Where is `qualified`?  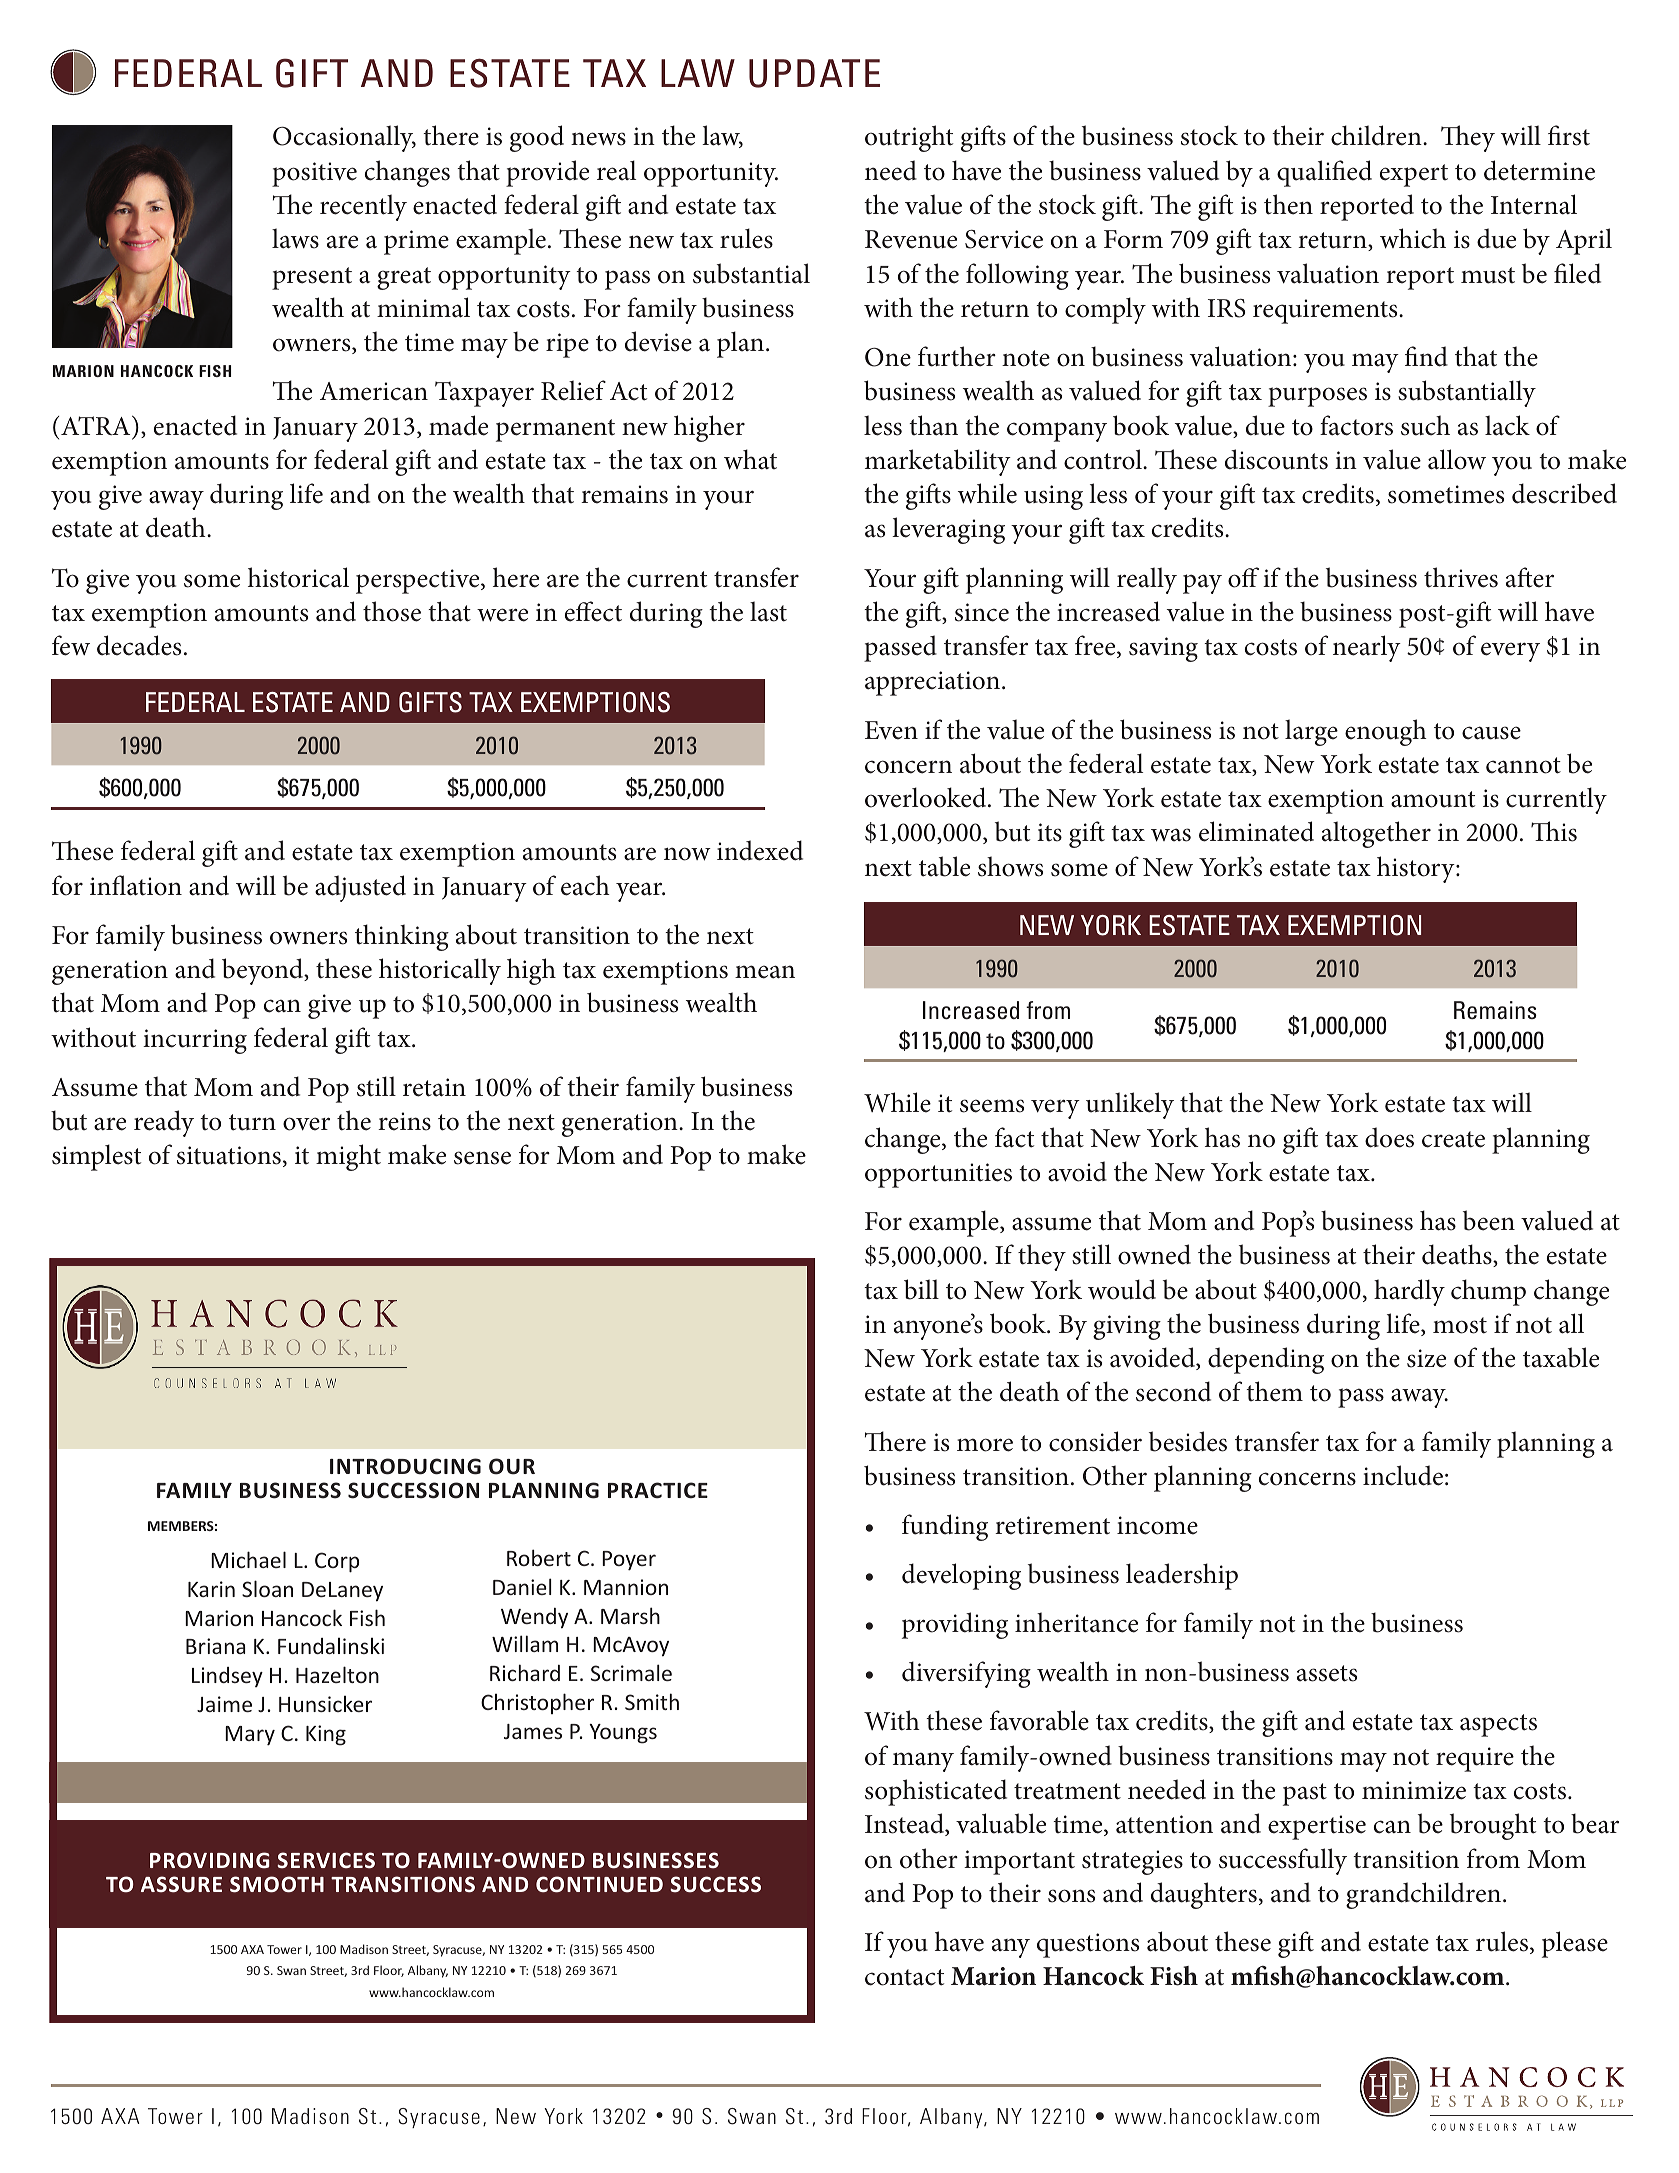
qualified is located at coordinates (1324, 173).
